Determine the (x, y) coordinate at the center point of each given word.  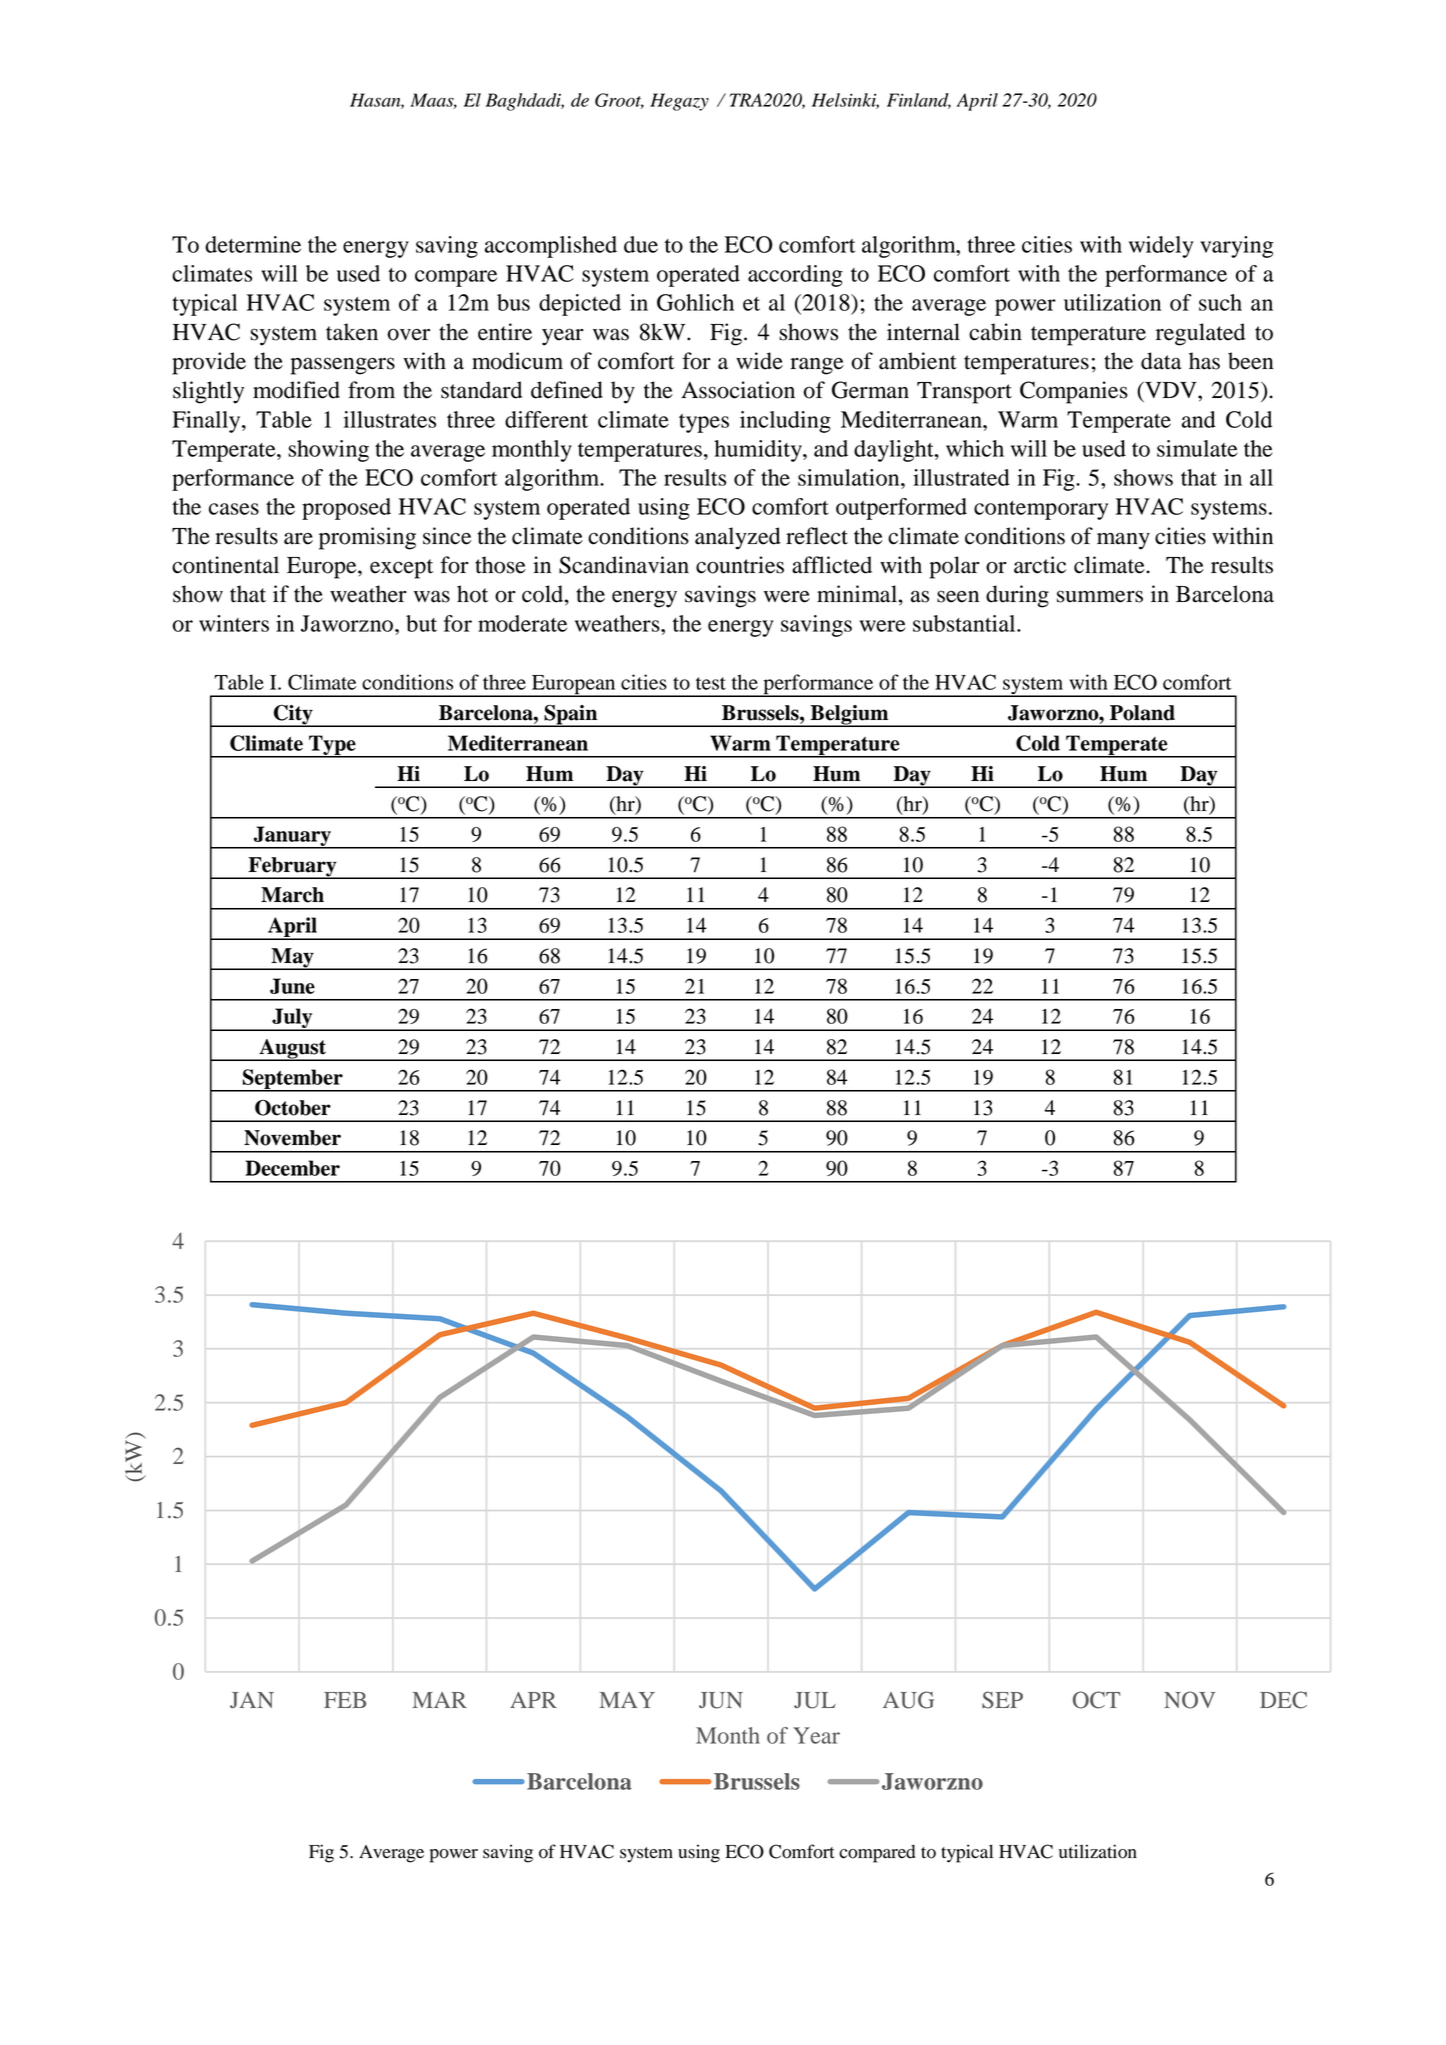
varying (1237, 247)
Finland (919, 101)
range (817, 366)
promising (367, 538)
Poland (1142, 713)
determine (253, 244)
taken (352, 332)
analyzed (738, 538)
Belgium (849, 716)
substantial (965, 623)
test (711, 683)
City (293, 716)
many (1123, 541)
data (1161, 361)
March (292, 895)
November (292, 1138)
